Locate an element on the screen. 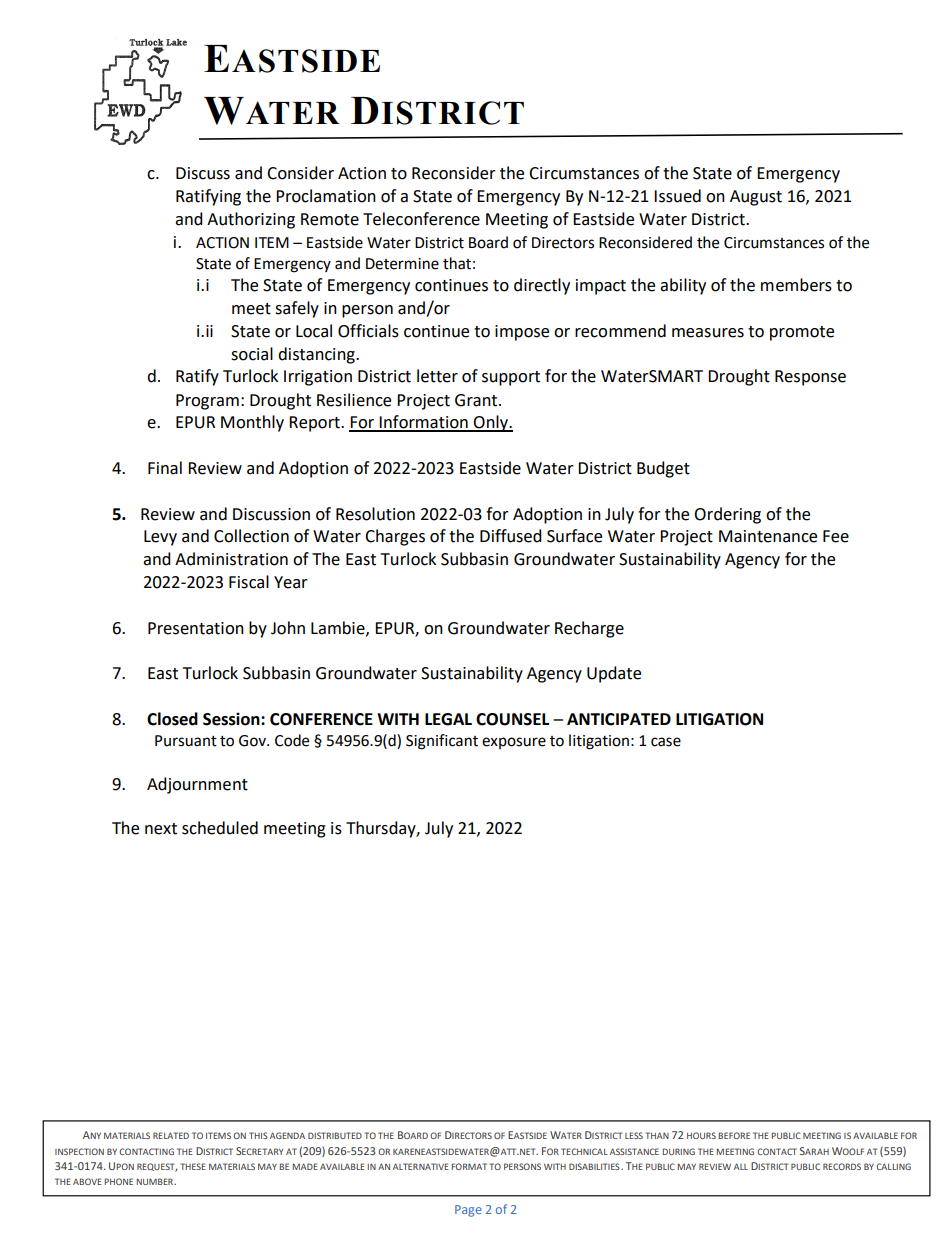  Determine is located at coordinates (402, 264).
